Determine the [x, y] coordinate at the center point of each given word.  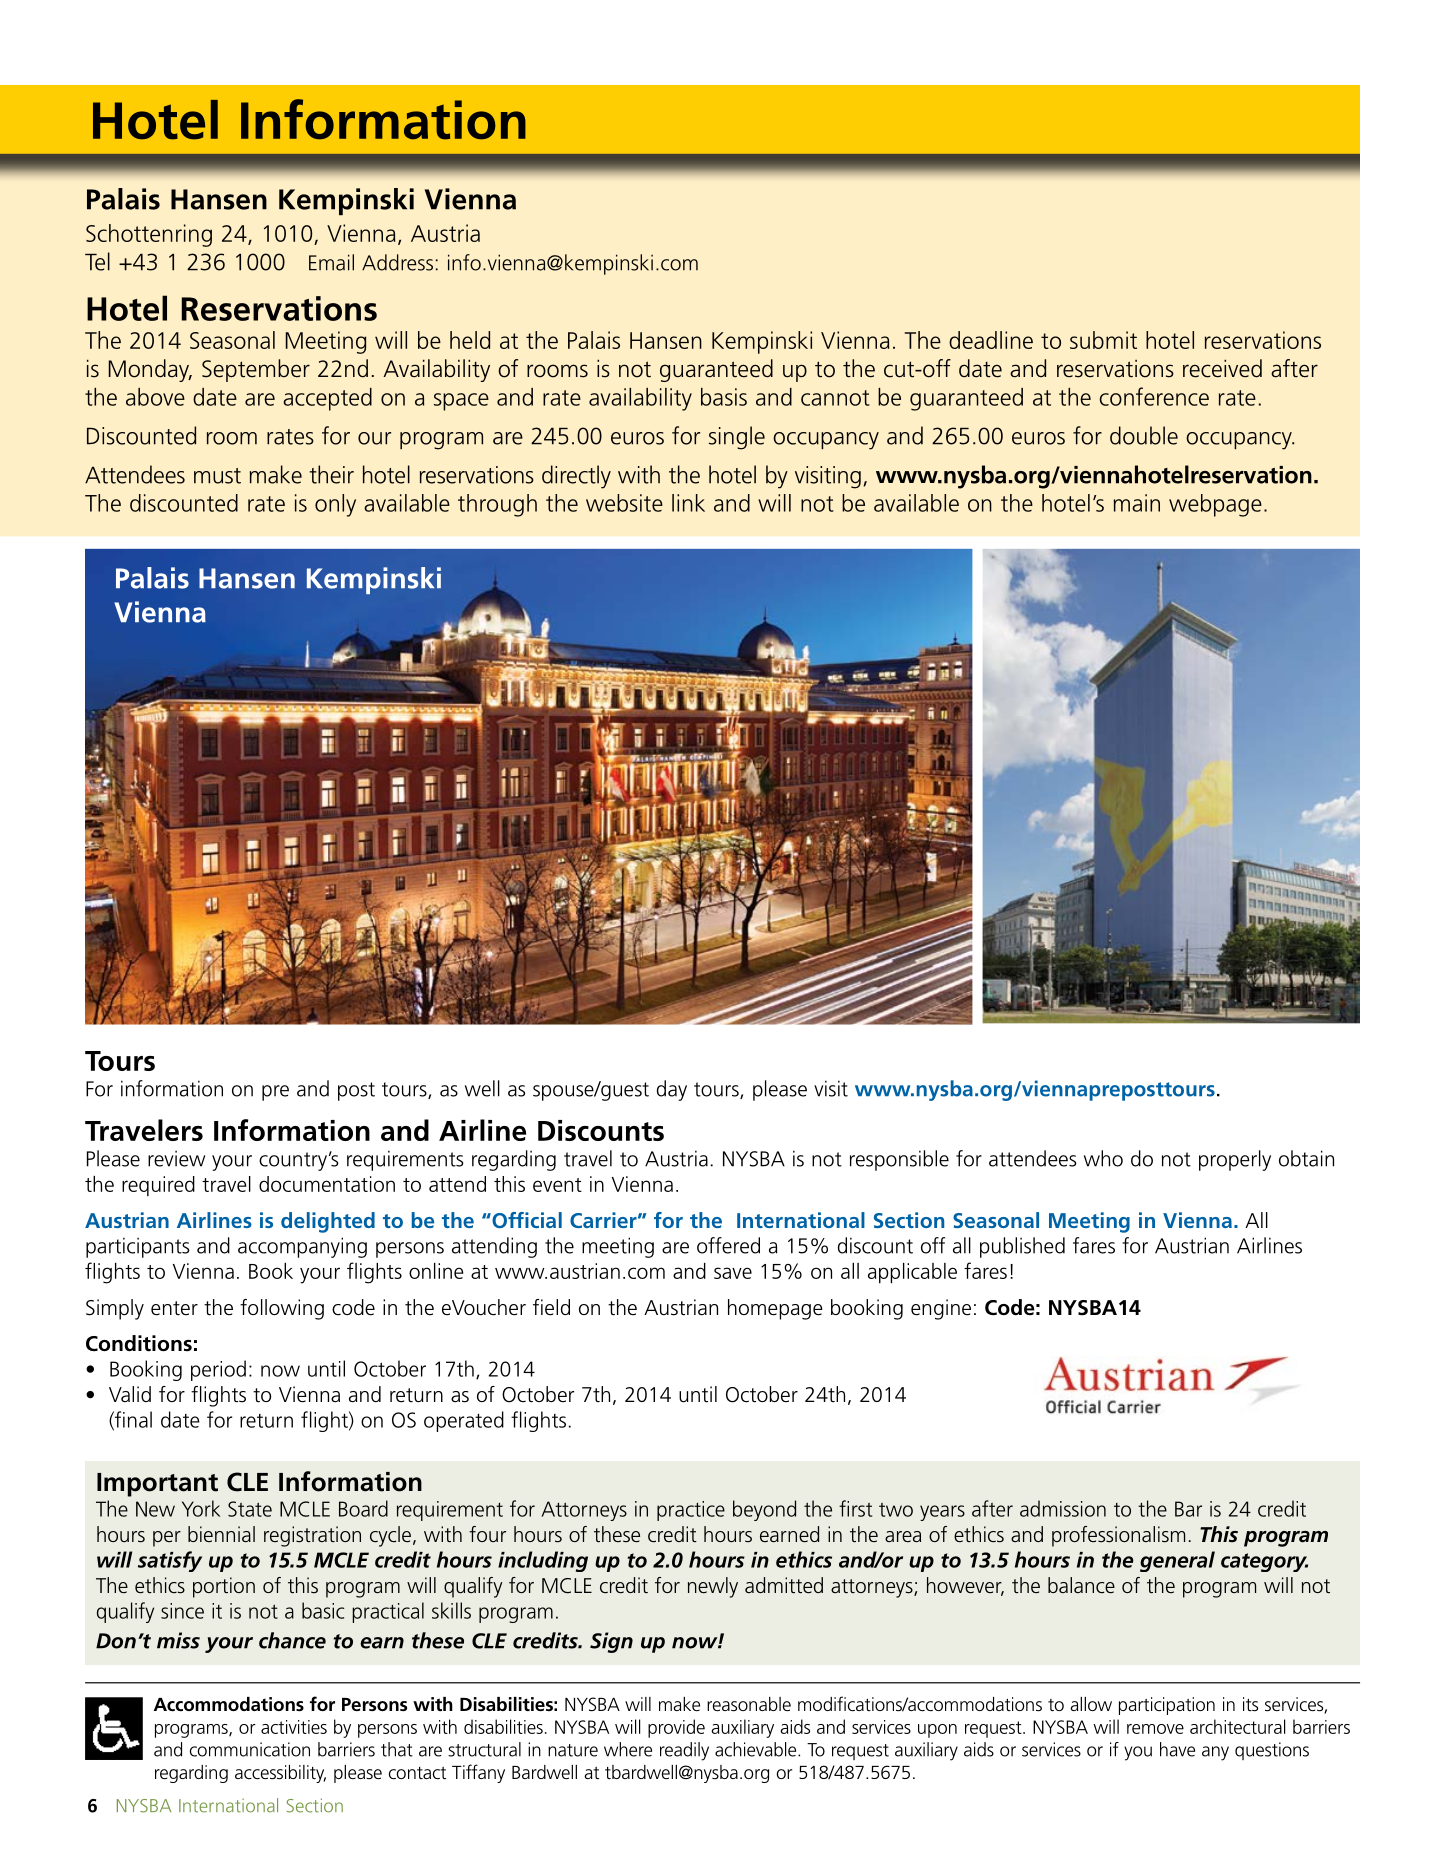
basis [724, 397]
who [1103, 1158]
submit [1103, 340]
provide [676, 1728]
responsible [899, 1160]
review [176, 1159]
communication [250, 1749]
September [256, 370]
